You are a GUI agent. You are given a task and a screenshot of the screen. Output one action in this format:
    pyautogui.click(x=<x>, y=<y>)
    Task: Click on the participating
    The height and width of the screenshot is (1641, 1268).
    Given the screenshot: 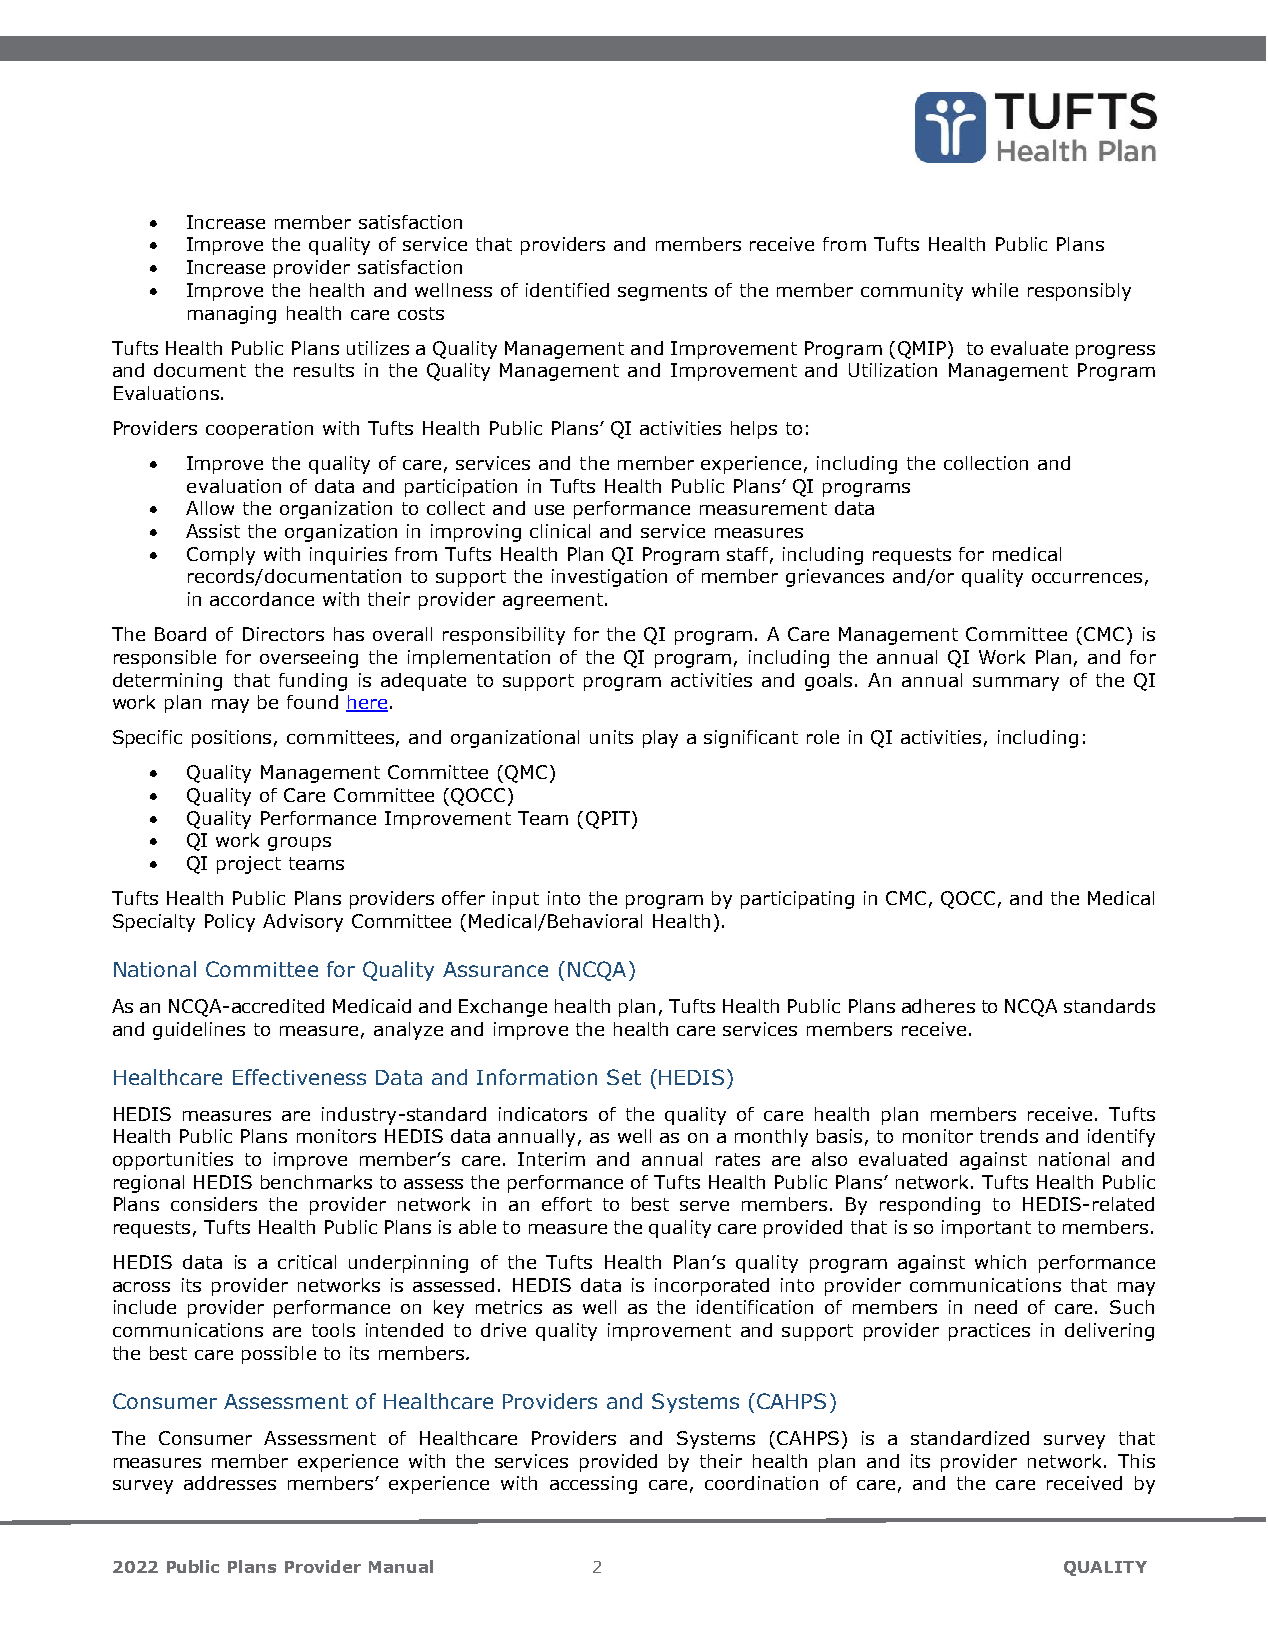 What is the action you would take?
    pyautogui.click(x=797, y=900)
